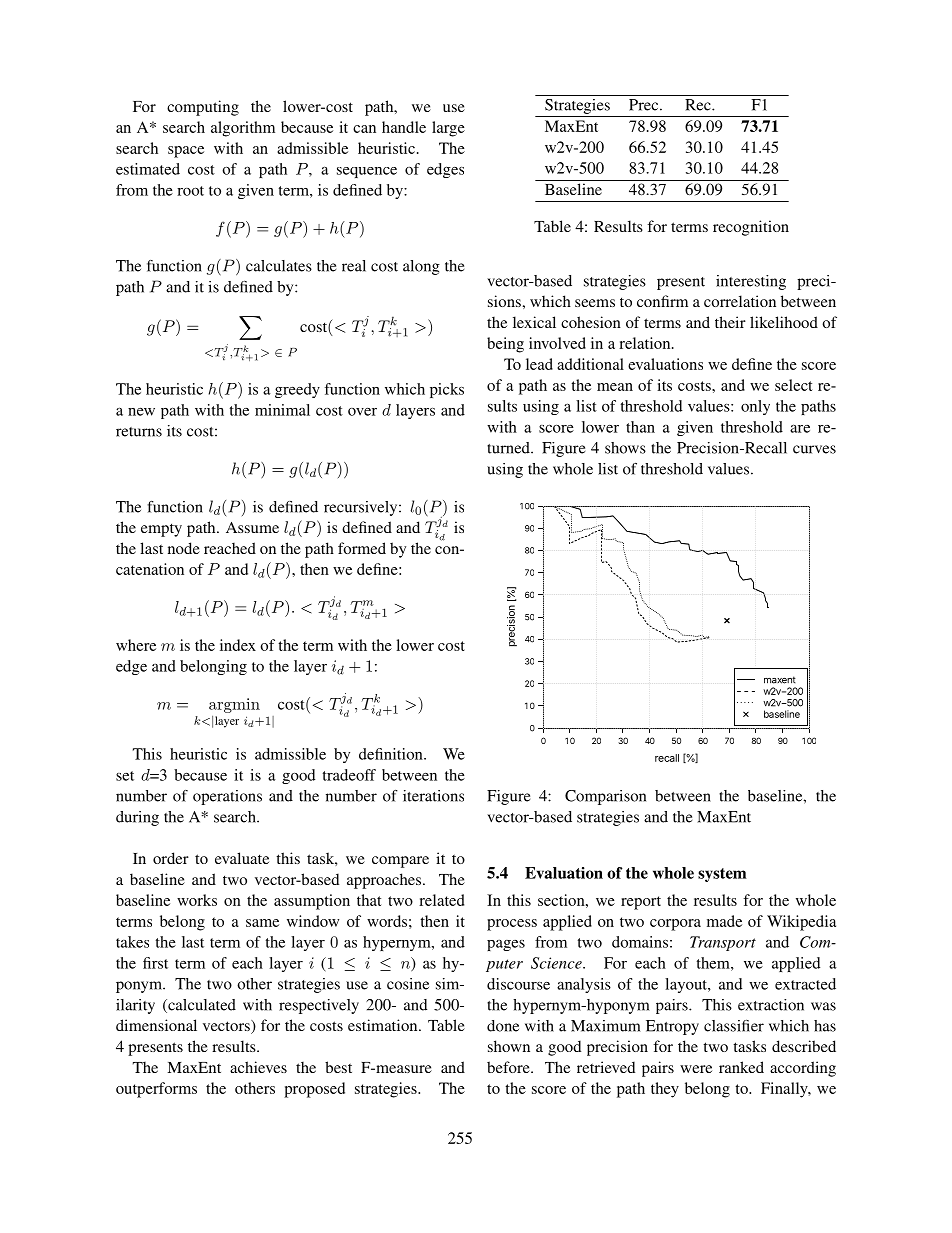 This image has height=1233, width=952. Describe the element at coordinates (509, 1067) in the image. I see `before` at that location.
